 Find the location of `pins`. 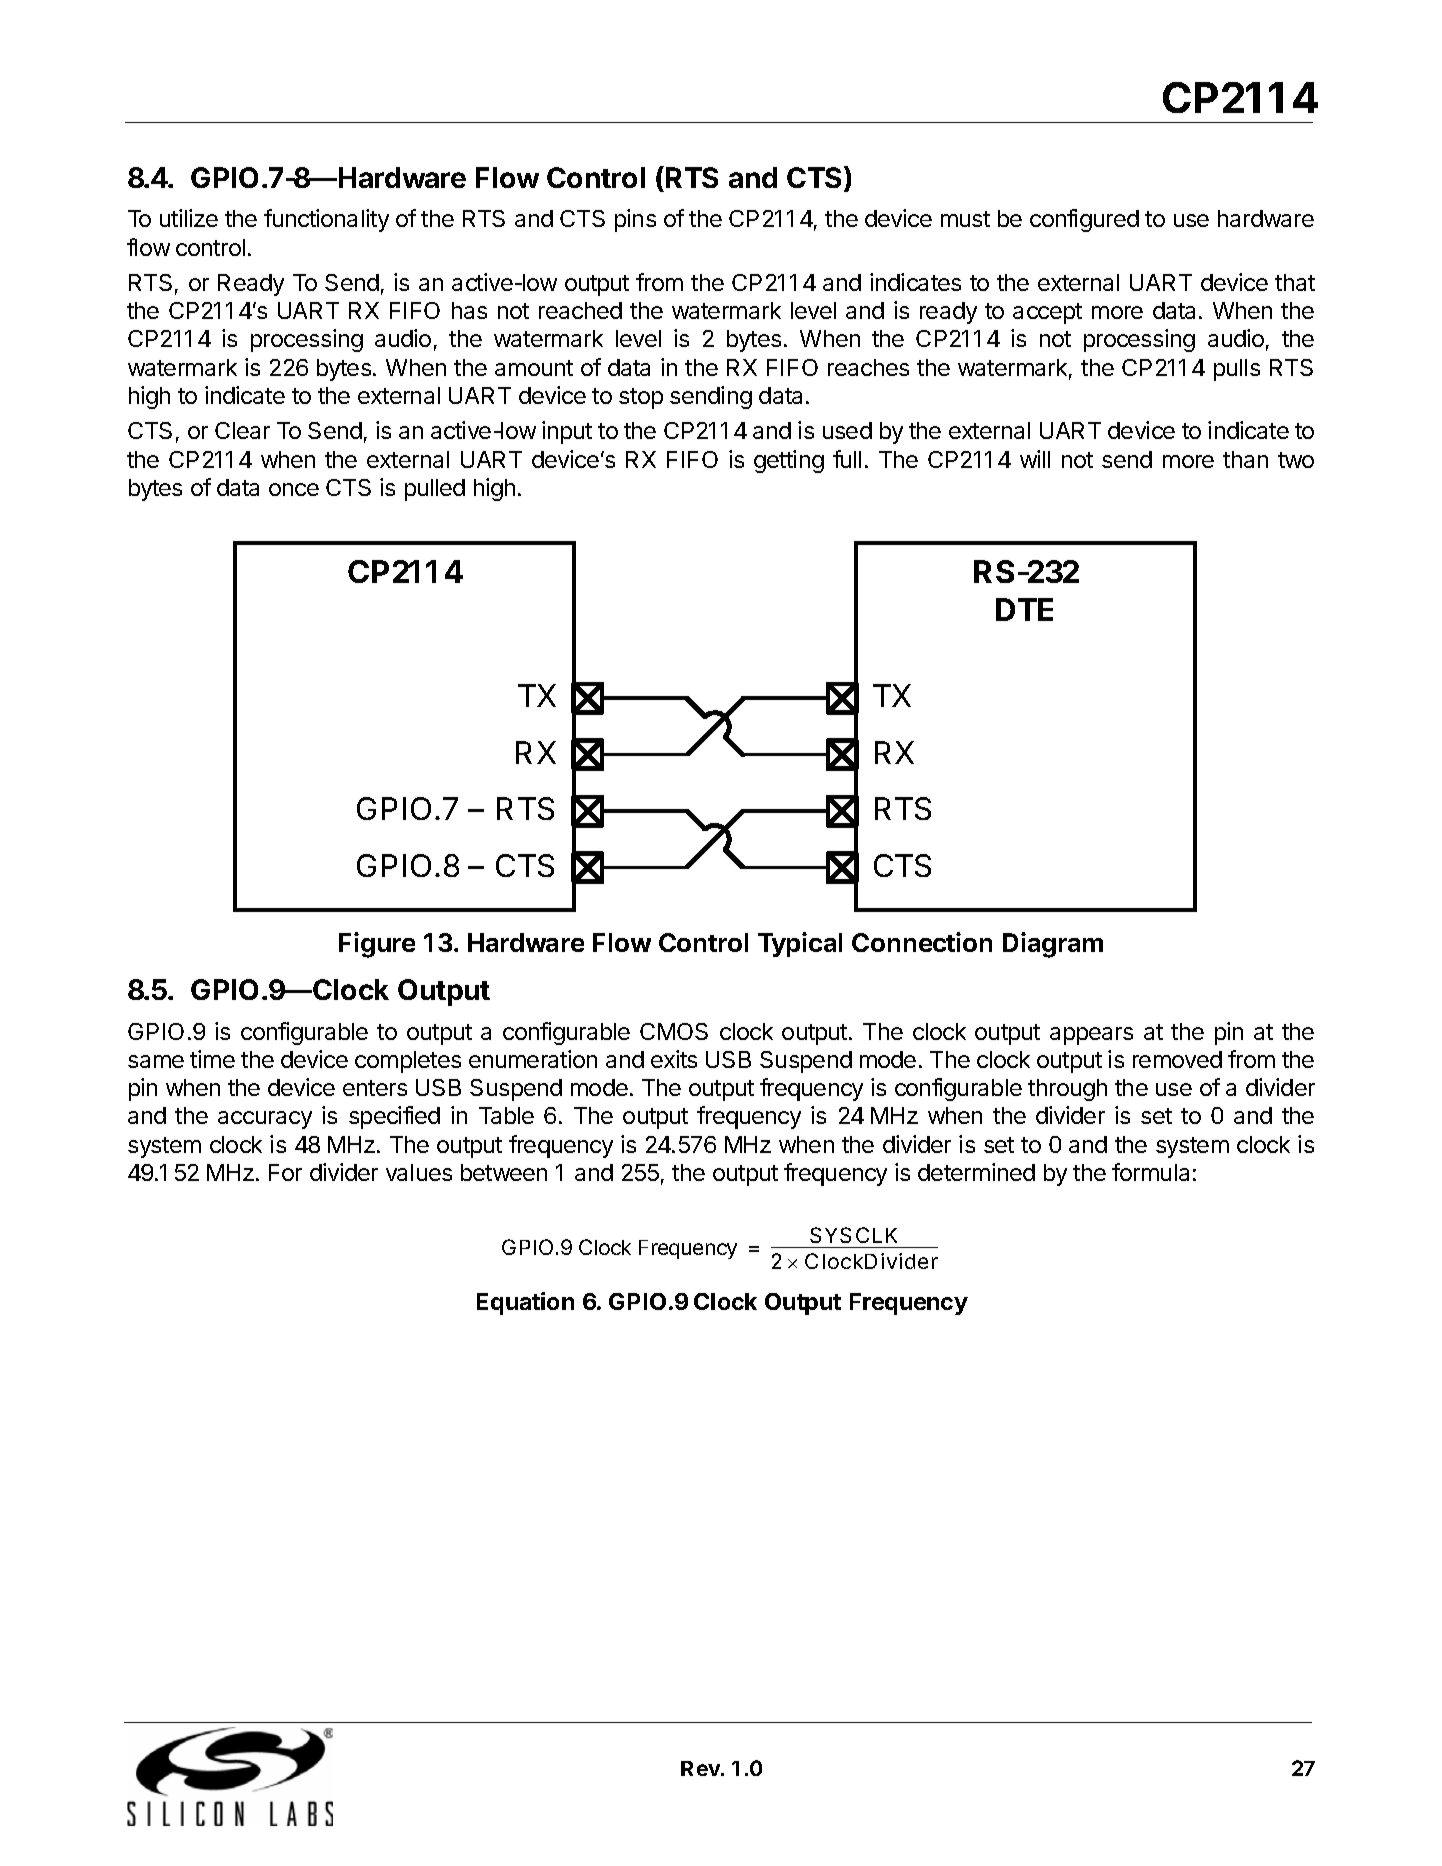

pins is located at coordinates (635, 220).
